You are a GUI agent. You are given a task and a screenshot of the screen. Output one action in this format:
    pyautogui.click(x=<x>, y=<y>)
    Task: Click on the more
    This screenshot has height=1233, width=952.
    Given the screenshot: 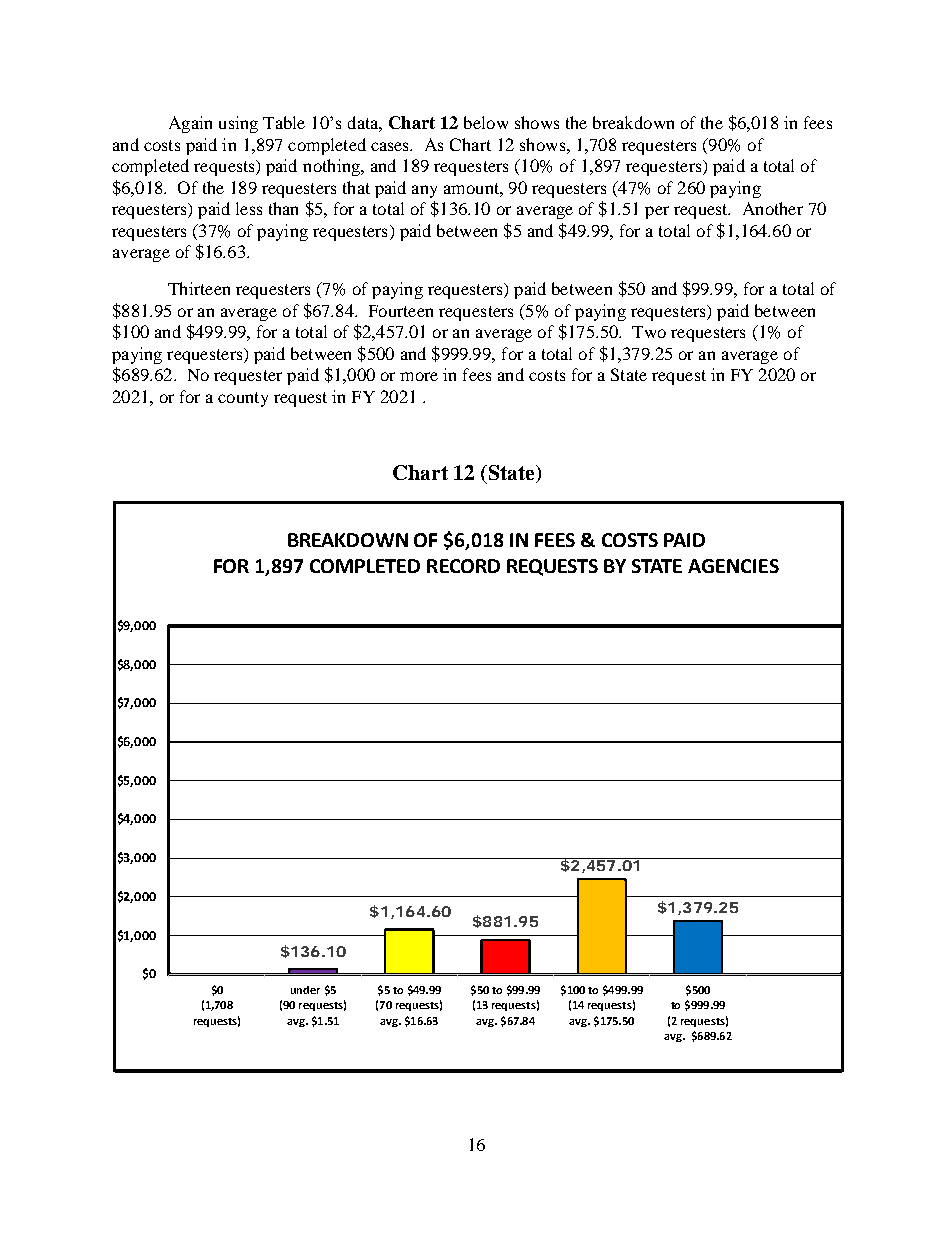 What is the action you would take?
    pyautogui.click(x=419, y=376)
